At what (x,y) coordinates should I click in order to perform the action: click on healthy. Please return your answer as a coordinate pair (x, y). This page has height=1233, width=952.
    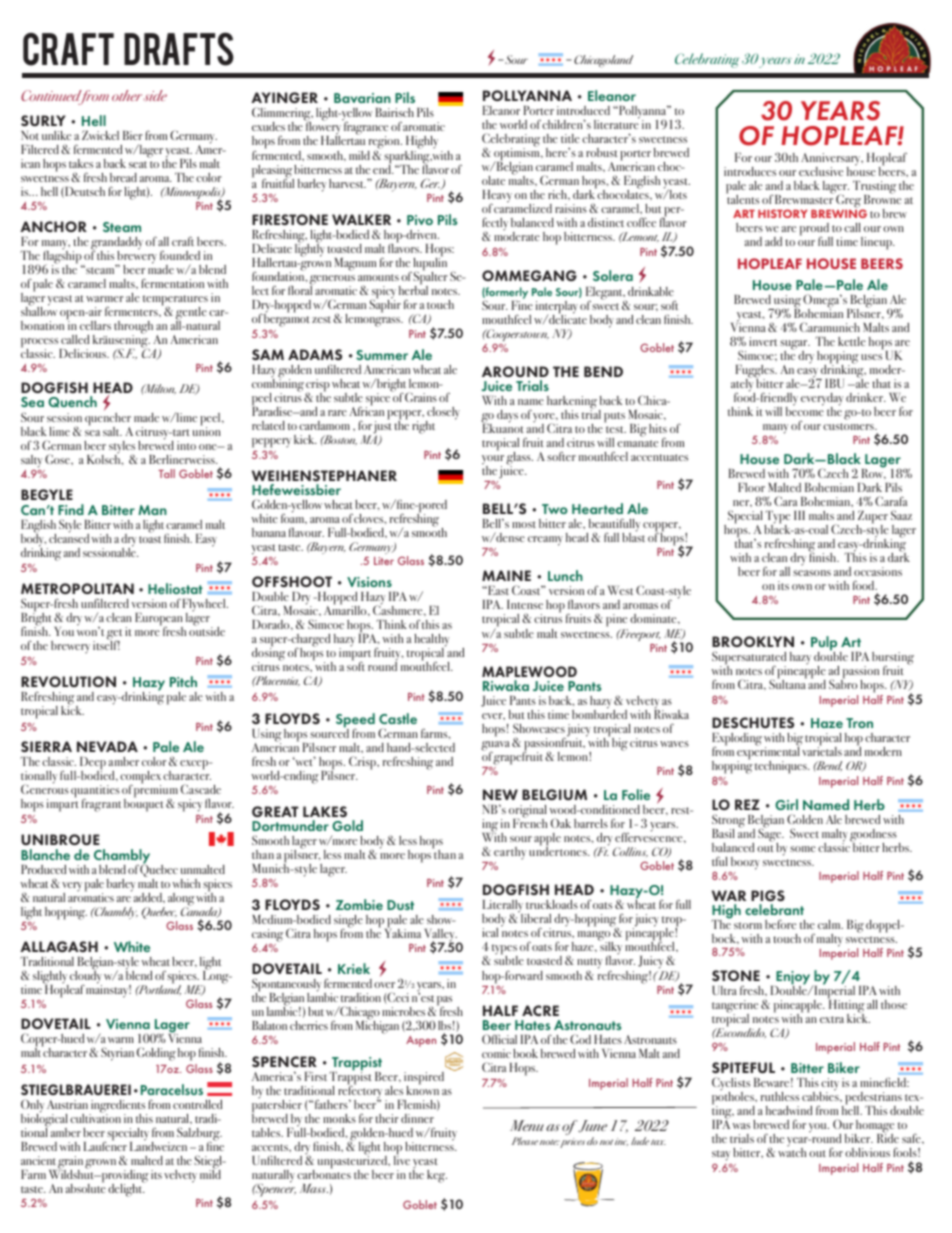
    Looking at the image, I should click on (431, 641).
